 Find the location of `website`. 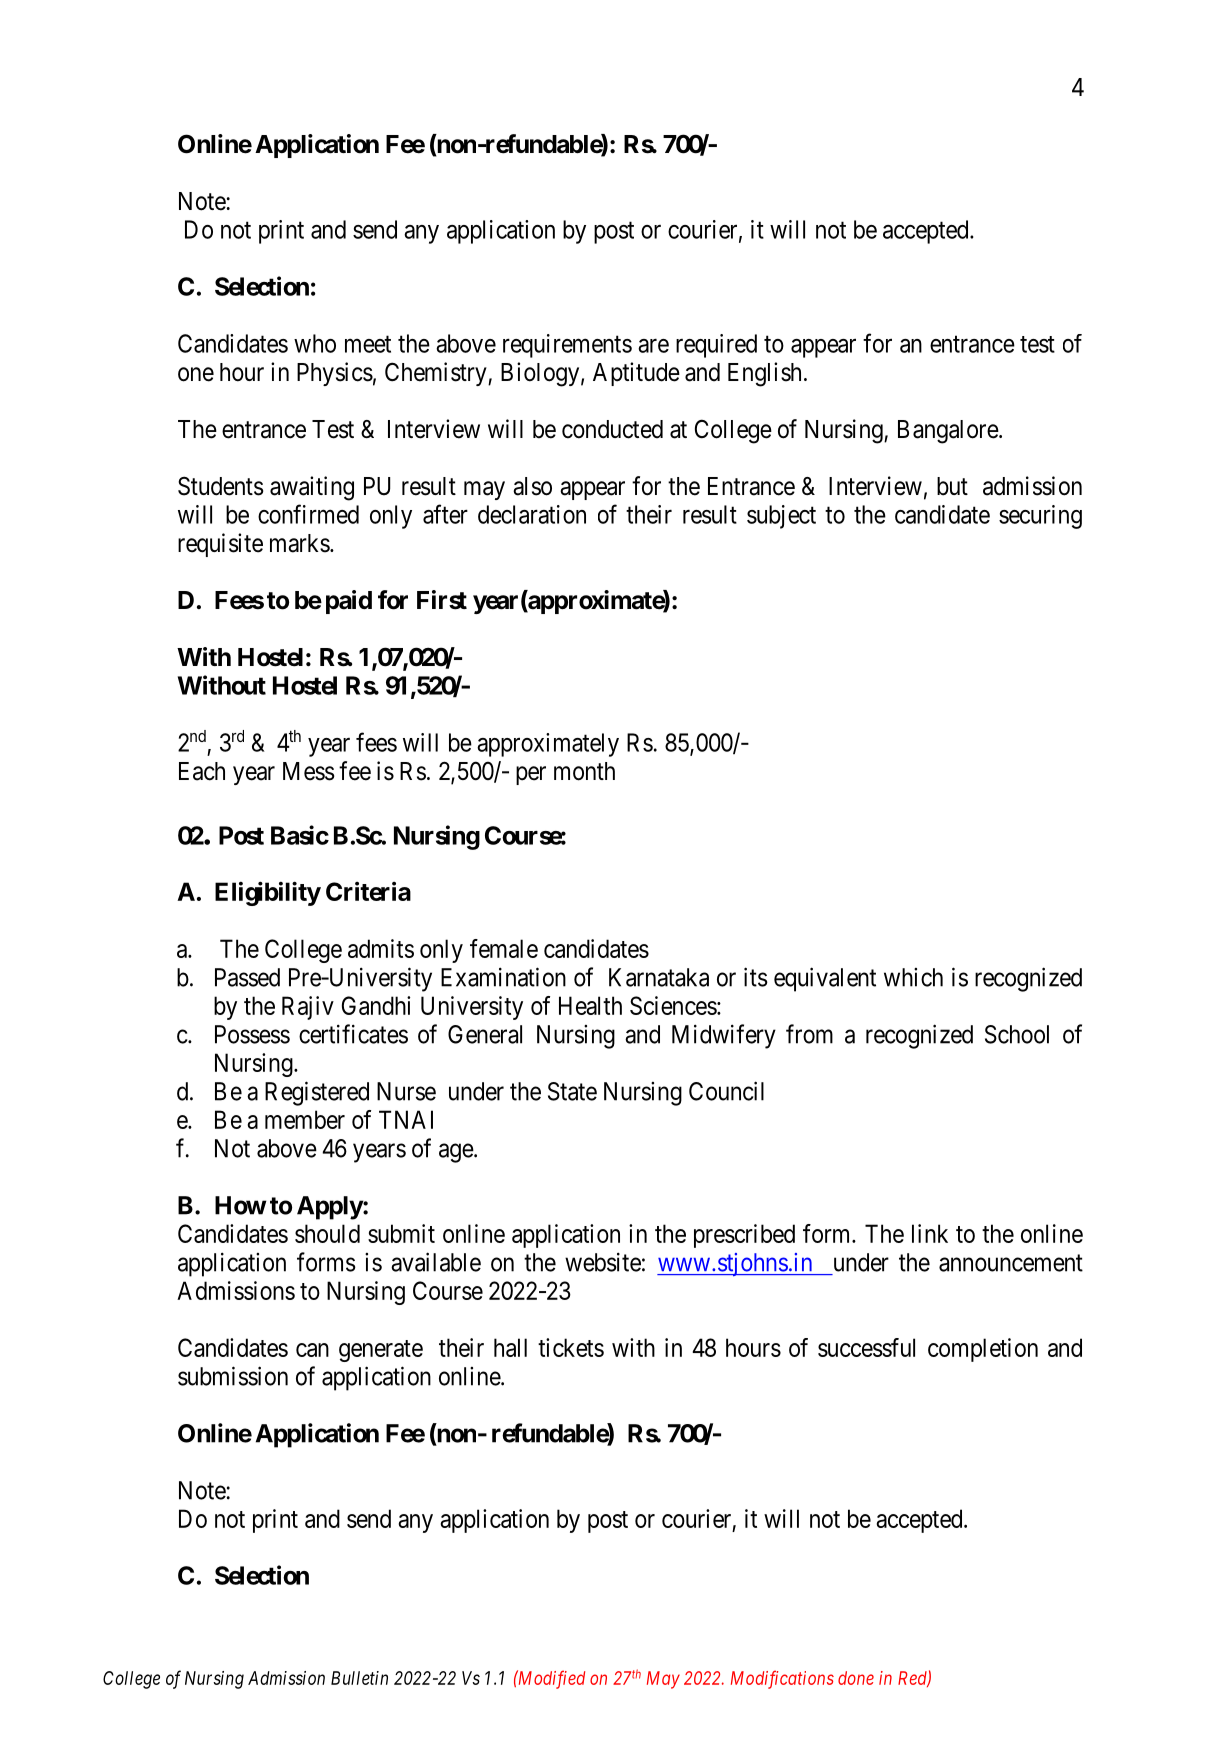

website is located at coordinates (603, 1262).
